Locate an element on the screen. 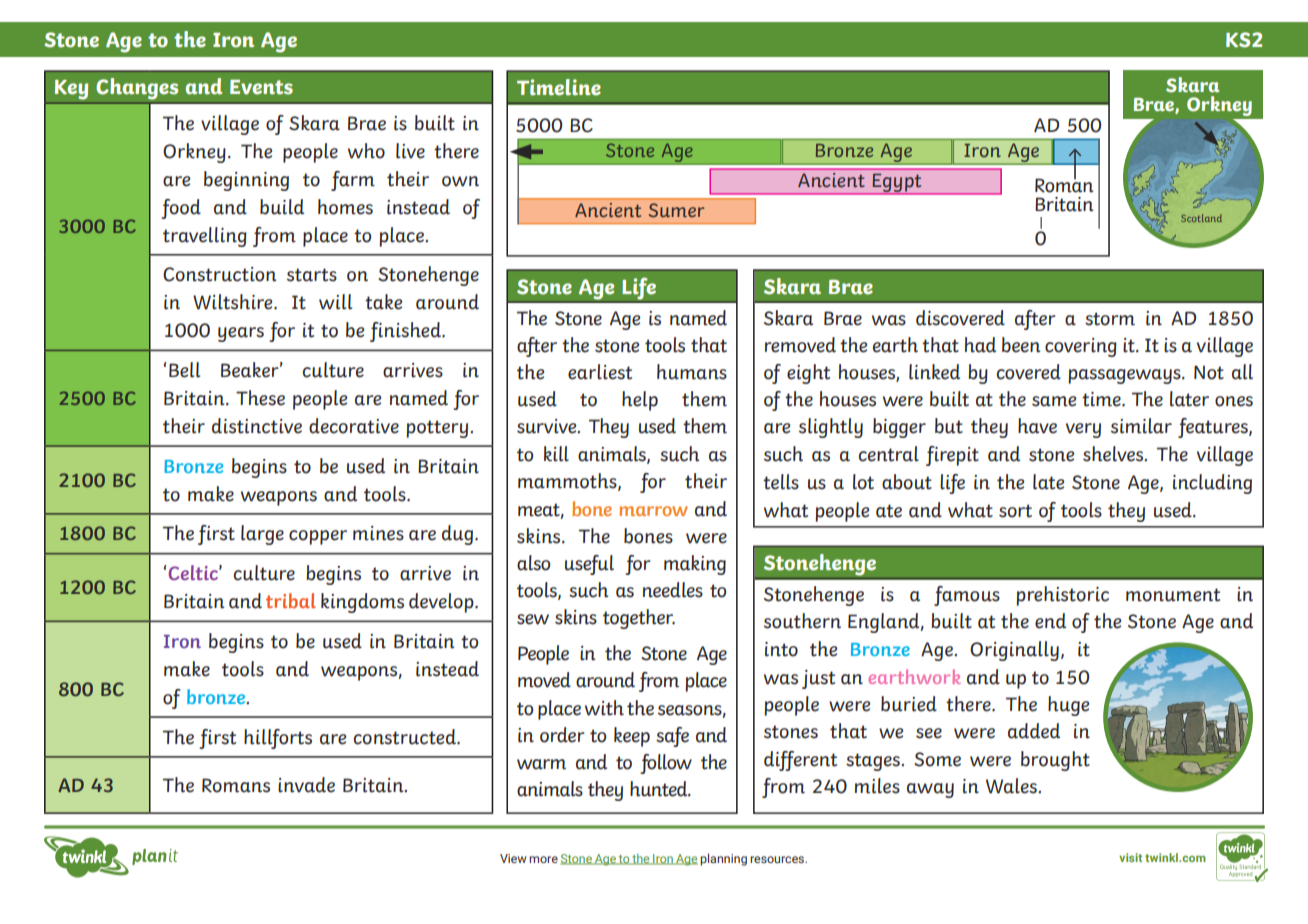  live is located at coordinates (410, 151).
